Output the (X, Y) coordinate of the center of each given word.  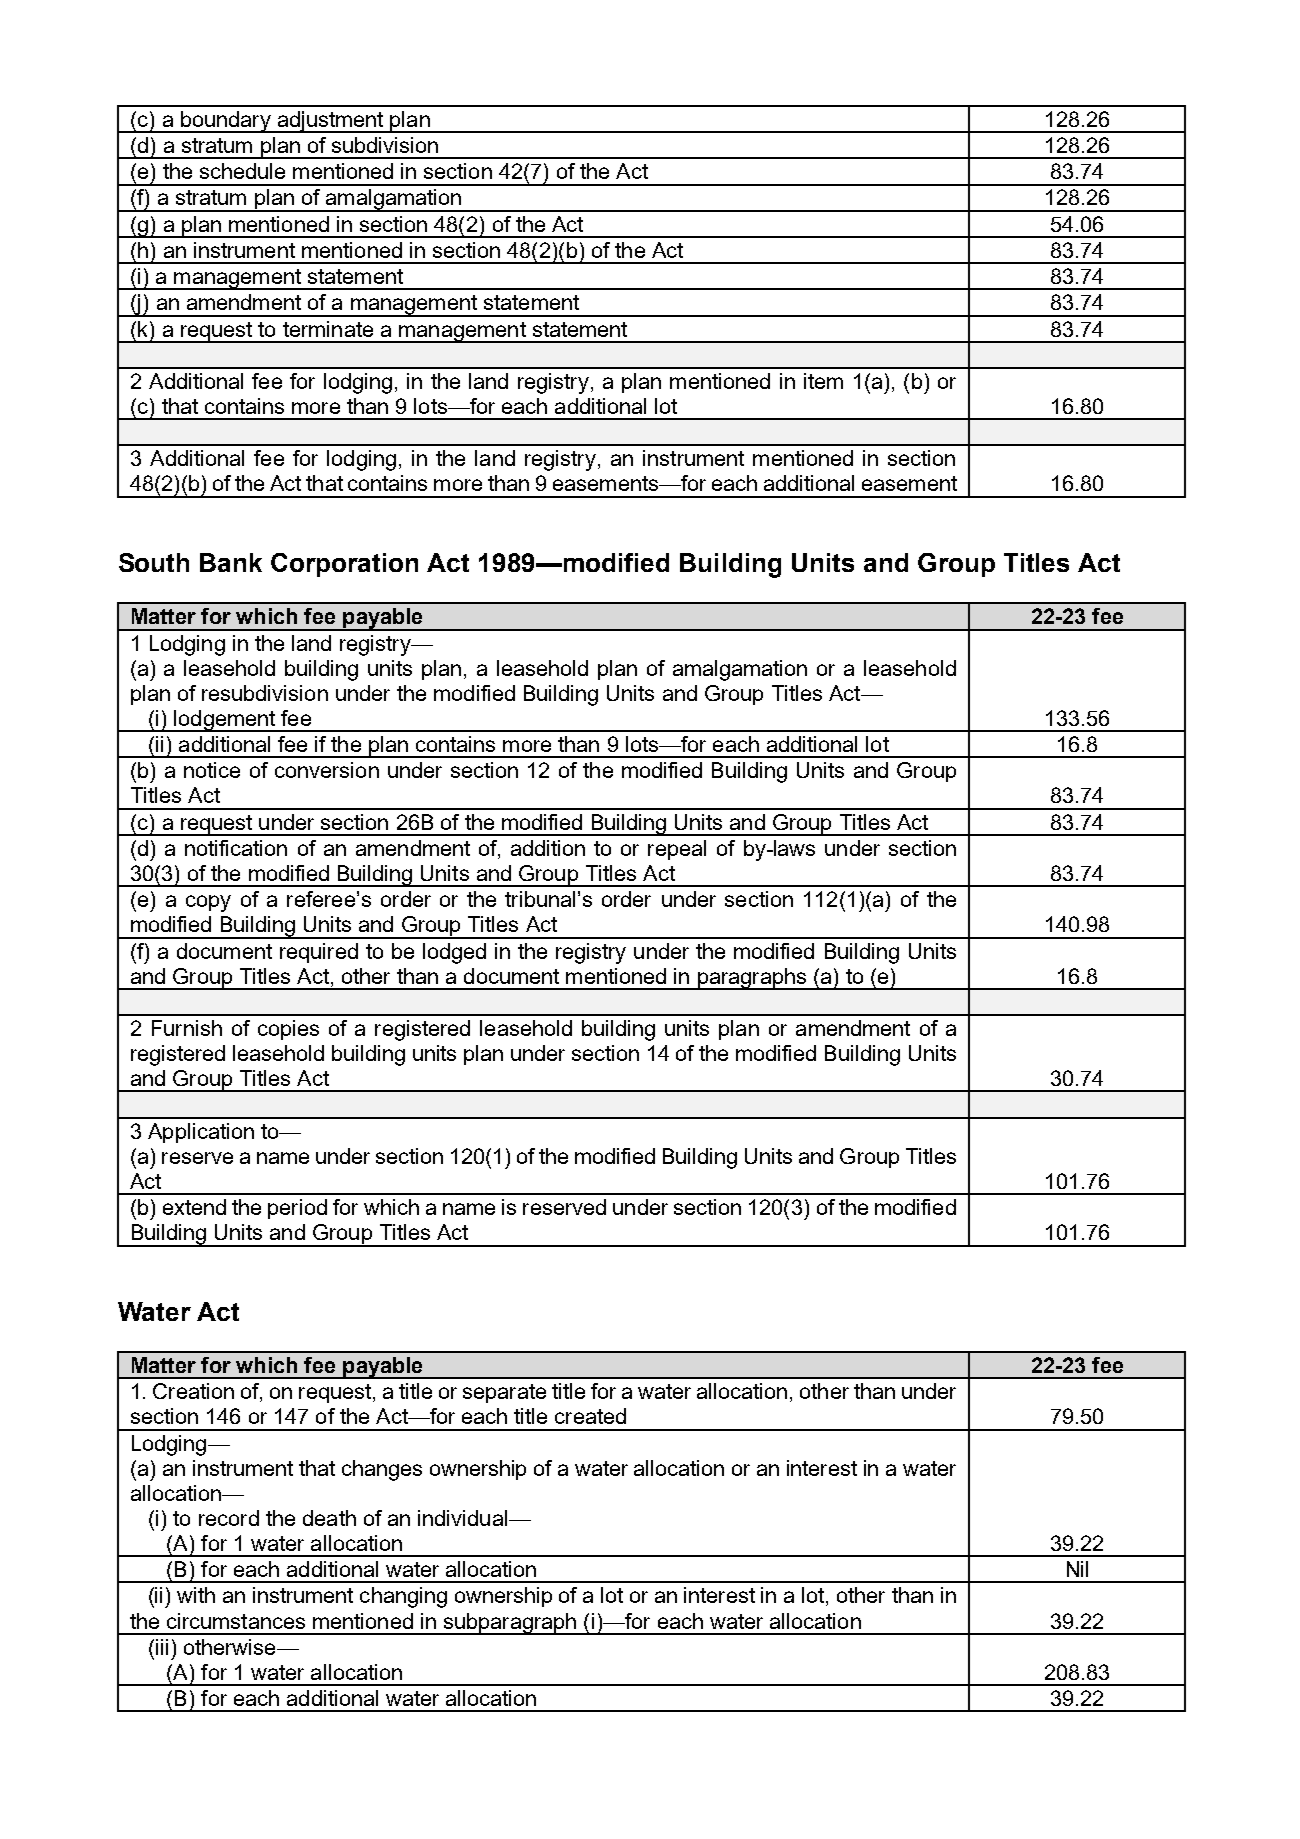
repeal (677, 850)
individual (462, 1518)
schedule (242, 171)
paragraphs (752, 979)
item (823, 381)
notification (236, 848)
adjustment (330, 122)
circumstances (236, 1621)
